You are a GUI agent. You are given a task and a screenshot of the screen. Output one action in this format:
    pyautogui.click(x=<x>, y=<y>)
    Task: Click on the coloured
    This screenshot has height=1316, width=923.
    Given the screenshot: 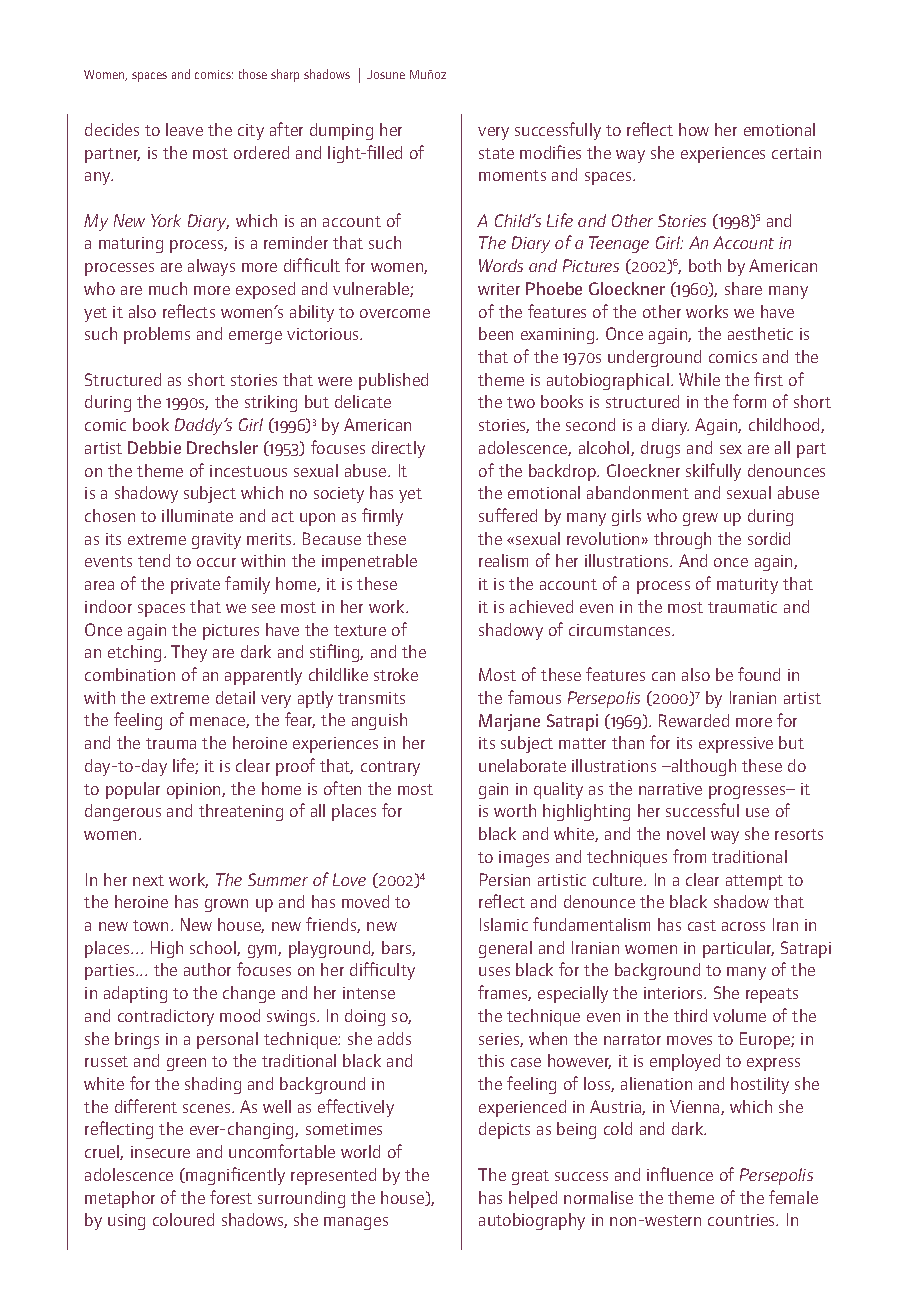 What is the action you would take?
    pyautogui.click(x=183, y=1219)
